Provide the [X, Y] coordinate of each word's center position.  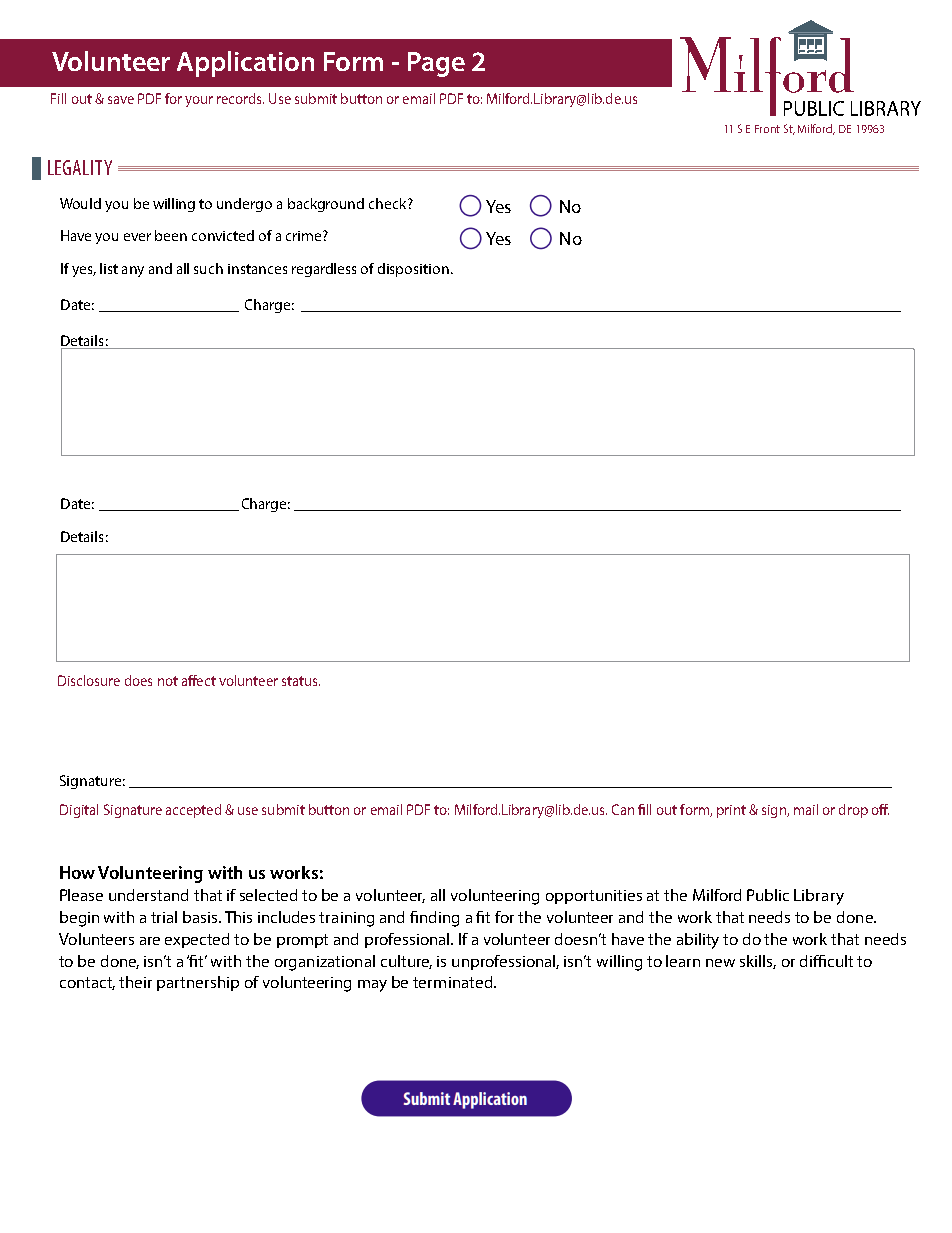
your [199, 101]
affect [199, 680]
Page [436, 64]
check [389, 203]
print [731, 811]
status [301, 681]
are [150, 941]
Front [767, 129]
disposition [413, 270]
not [168, 681]
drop [853, 811]
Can [623, 809]
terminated [452, 982]
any [133, 271]
